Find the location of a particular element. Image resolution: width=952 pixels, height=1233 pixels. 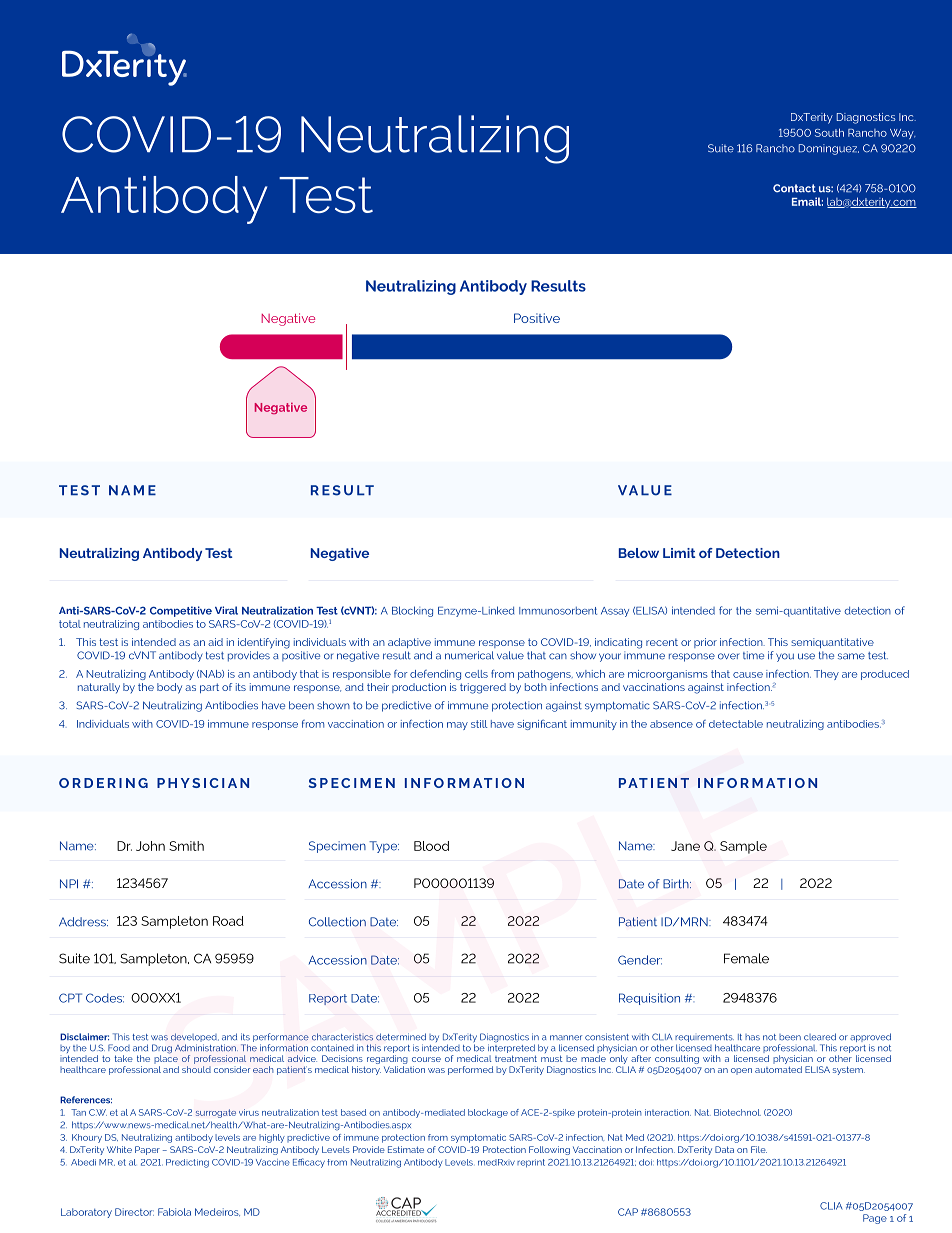

Smith is located at coordinates (186, 846).
